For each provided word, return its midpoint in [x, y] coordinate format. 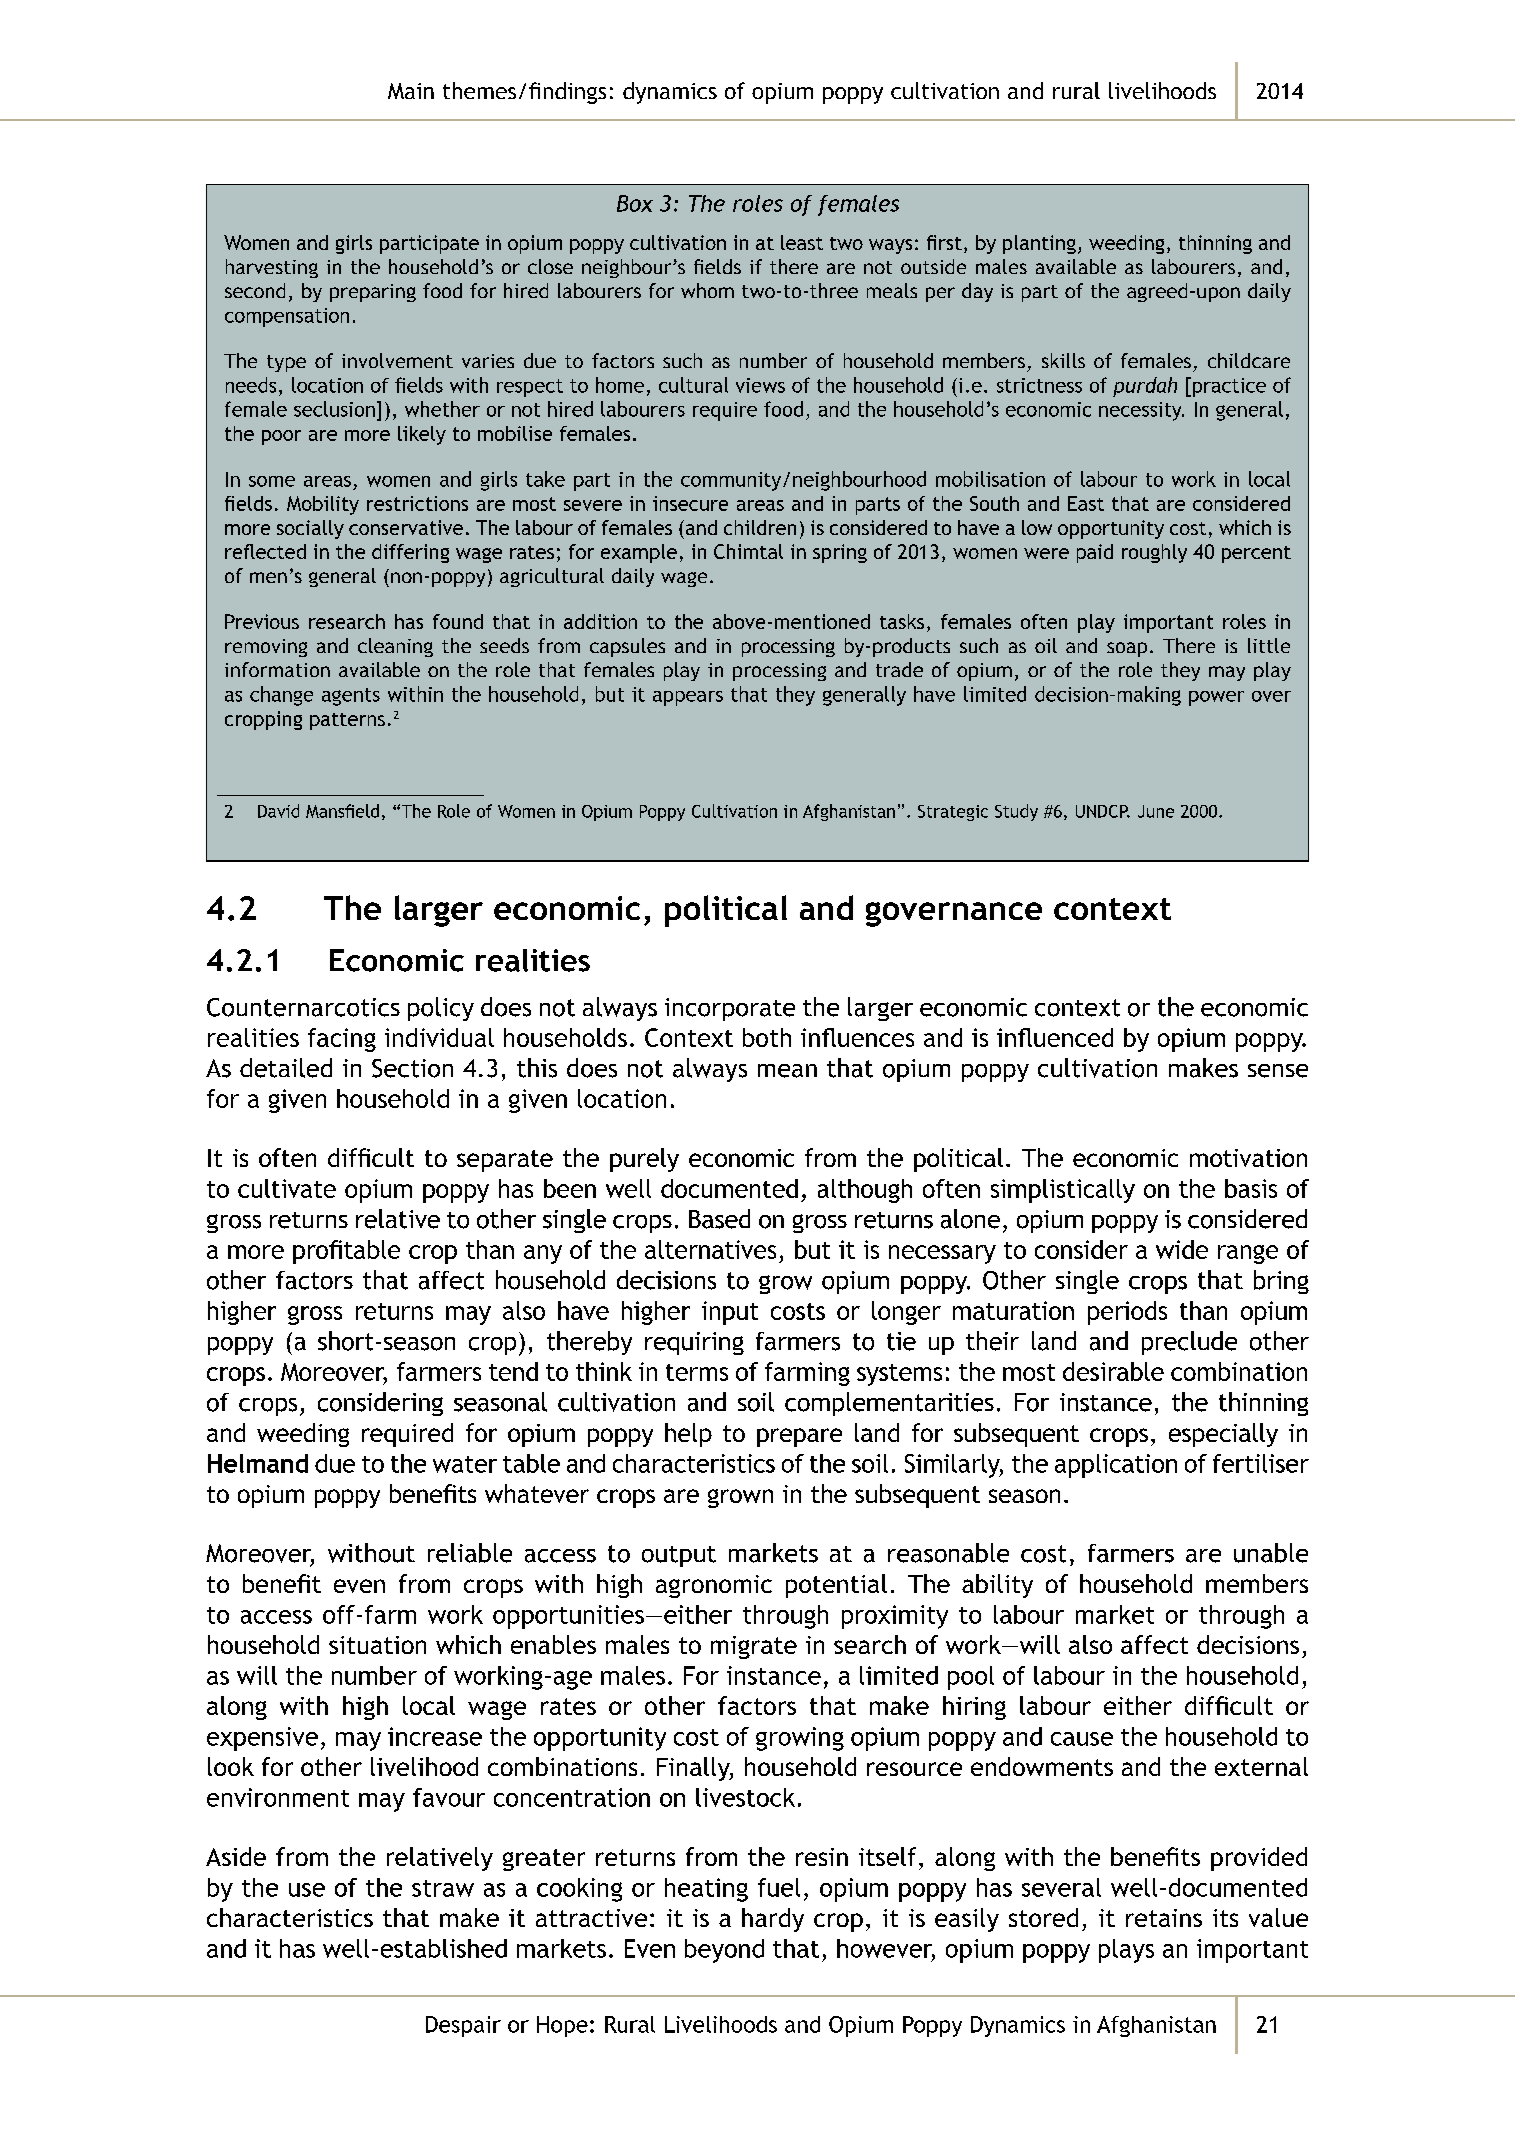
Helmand [258, 1463]
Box [635, 203]
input [730, 1313]
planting [1039, 244]
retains [1164, 1918]
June [1156, 811]
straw [443, 1888]
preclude [1189, 1343]
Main [411, 91]
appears [688, 698]
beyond [724, 1951]
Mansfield [342, 811]
